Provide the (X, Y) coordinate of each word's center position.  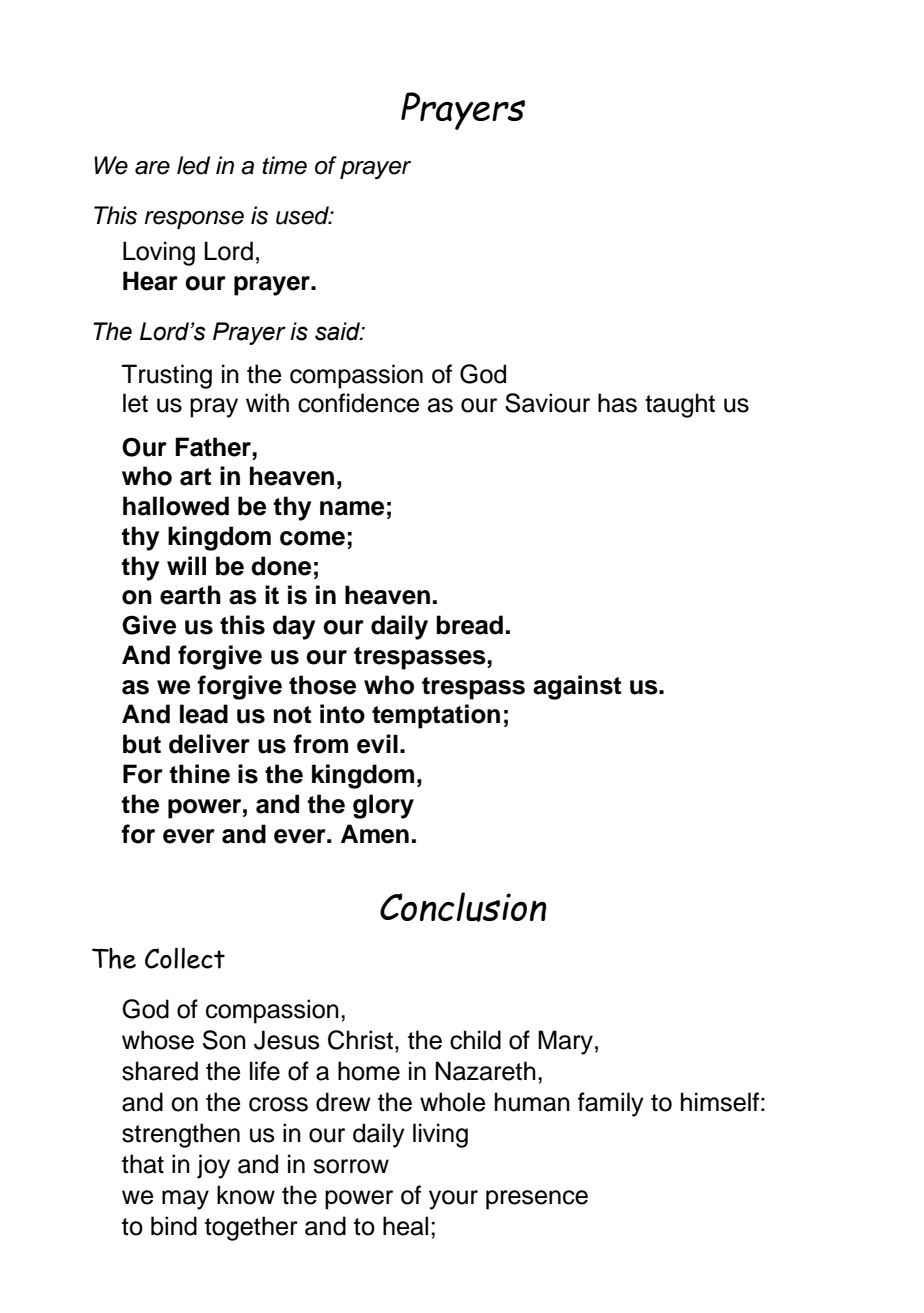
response (194, 220)
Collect (185, 958)
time (284, 165)
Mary (565, 1042)
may (185, 1200)
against (577, 687)
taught (680, 405)
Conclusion (463, 907)
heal (405, 1226)
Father (214, 447)
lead (204, 714)
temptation (436, 716)
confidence (359, 403)
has (617, 403)
